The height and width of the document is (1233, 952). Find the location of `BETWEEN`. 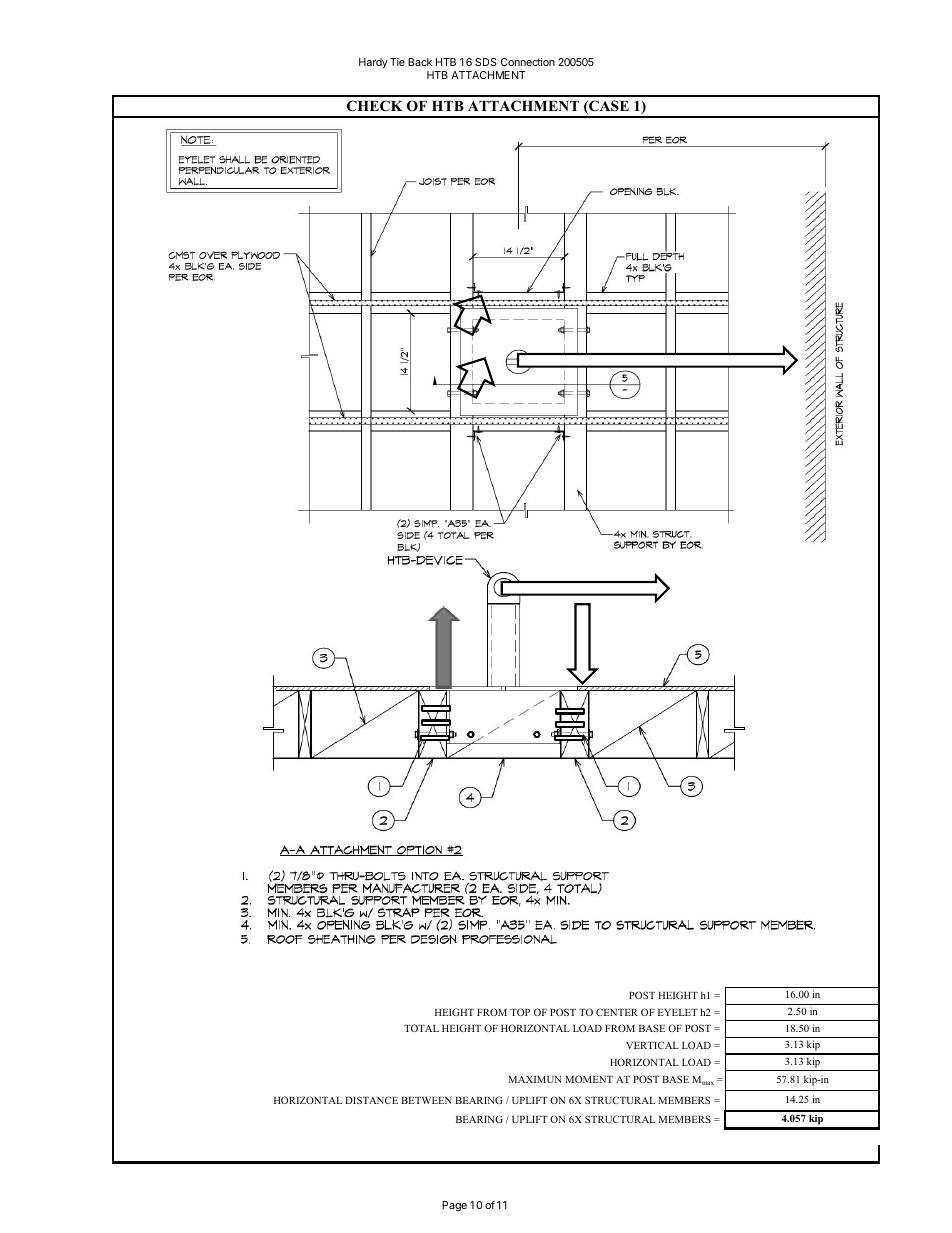

BETWEEN is located at coordinates (426, 1100).
